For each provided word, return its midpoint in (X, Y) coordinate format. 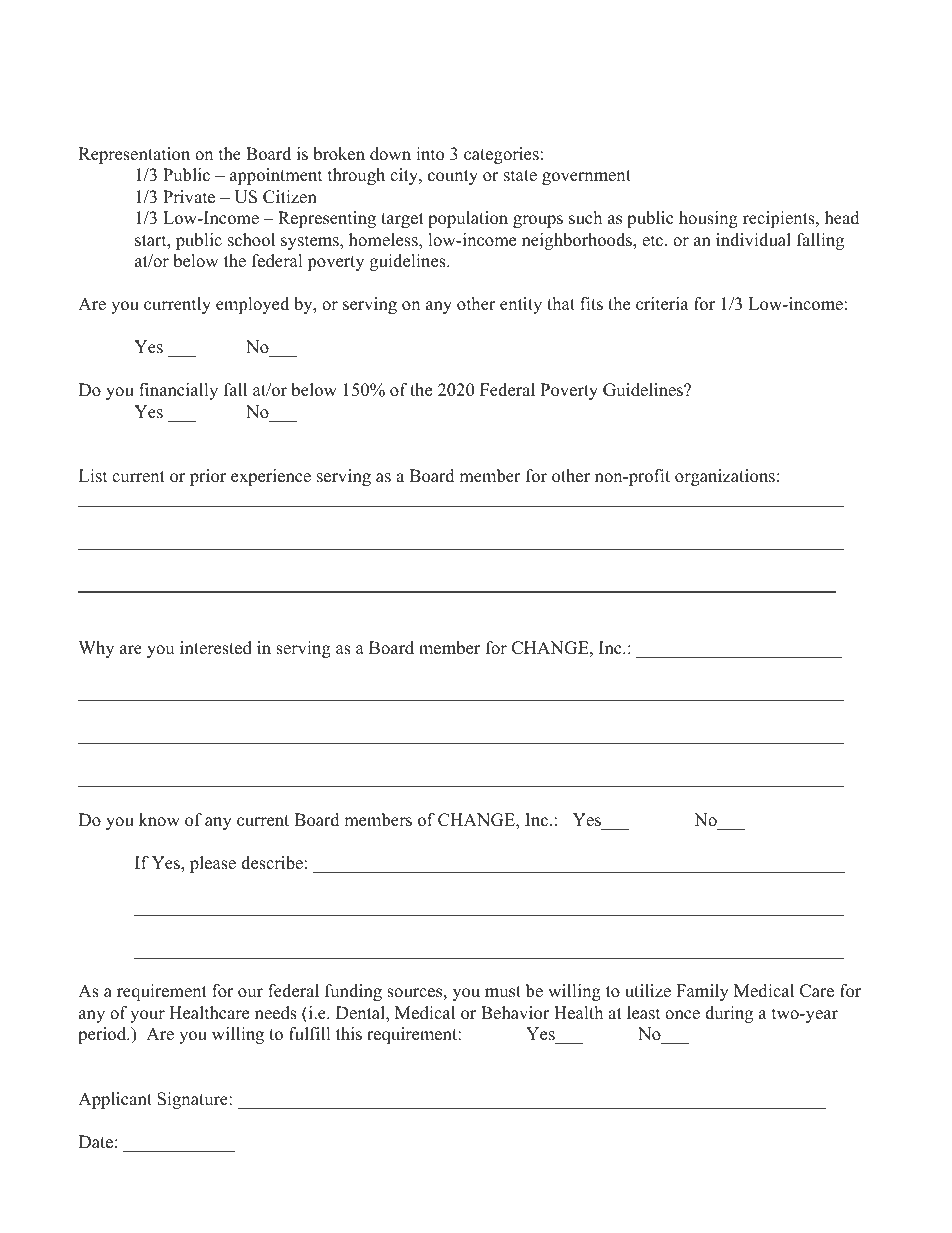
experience (271, 477)
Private (189, 197)
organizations (725, 477)
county (453, 177)
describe (272, 863)
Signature (193, 1100)
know (159, 820)
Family (702, 992)
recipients (780, 219)
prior (208, 477)
